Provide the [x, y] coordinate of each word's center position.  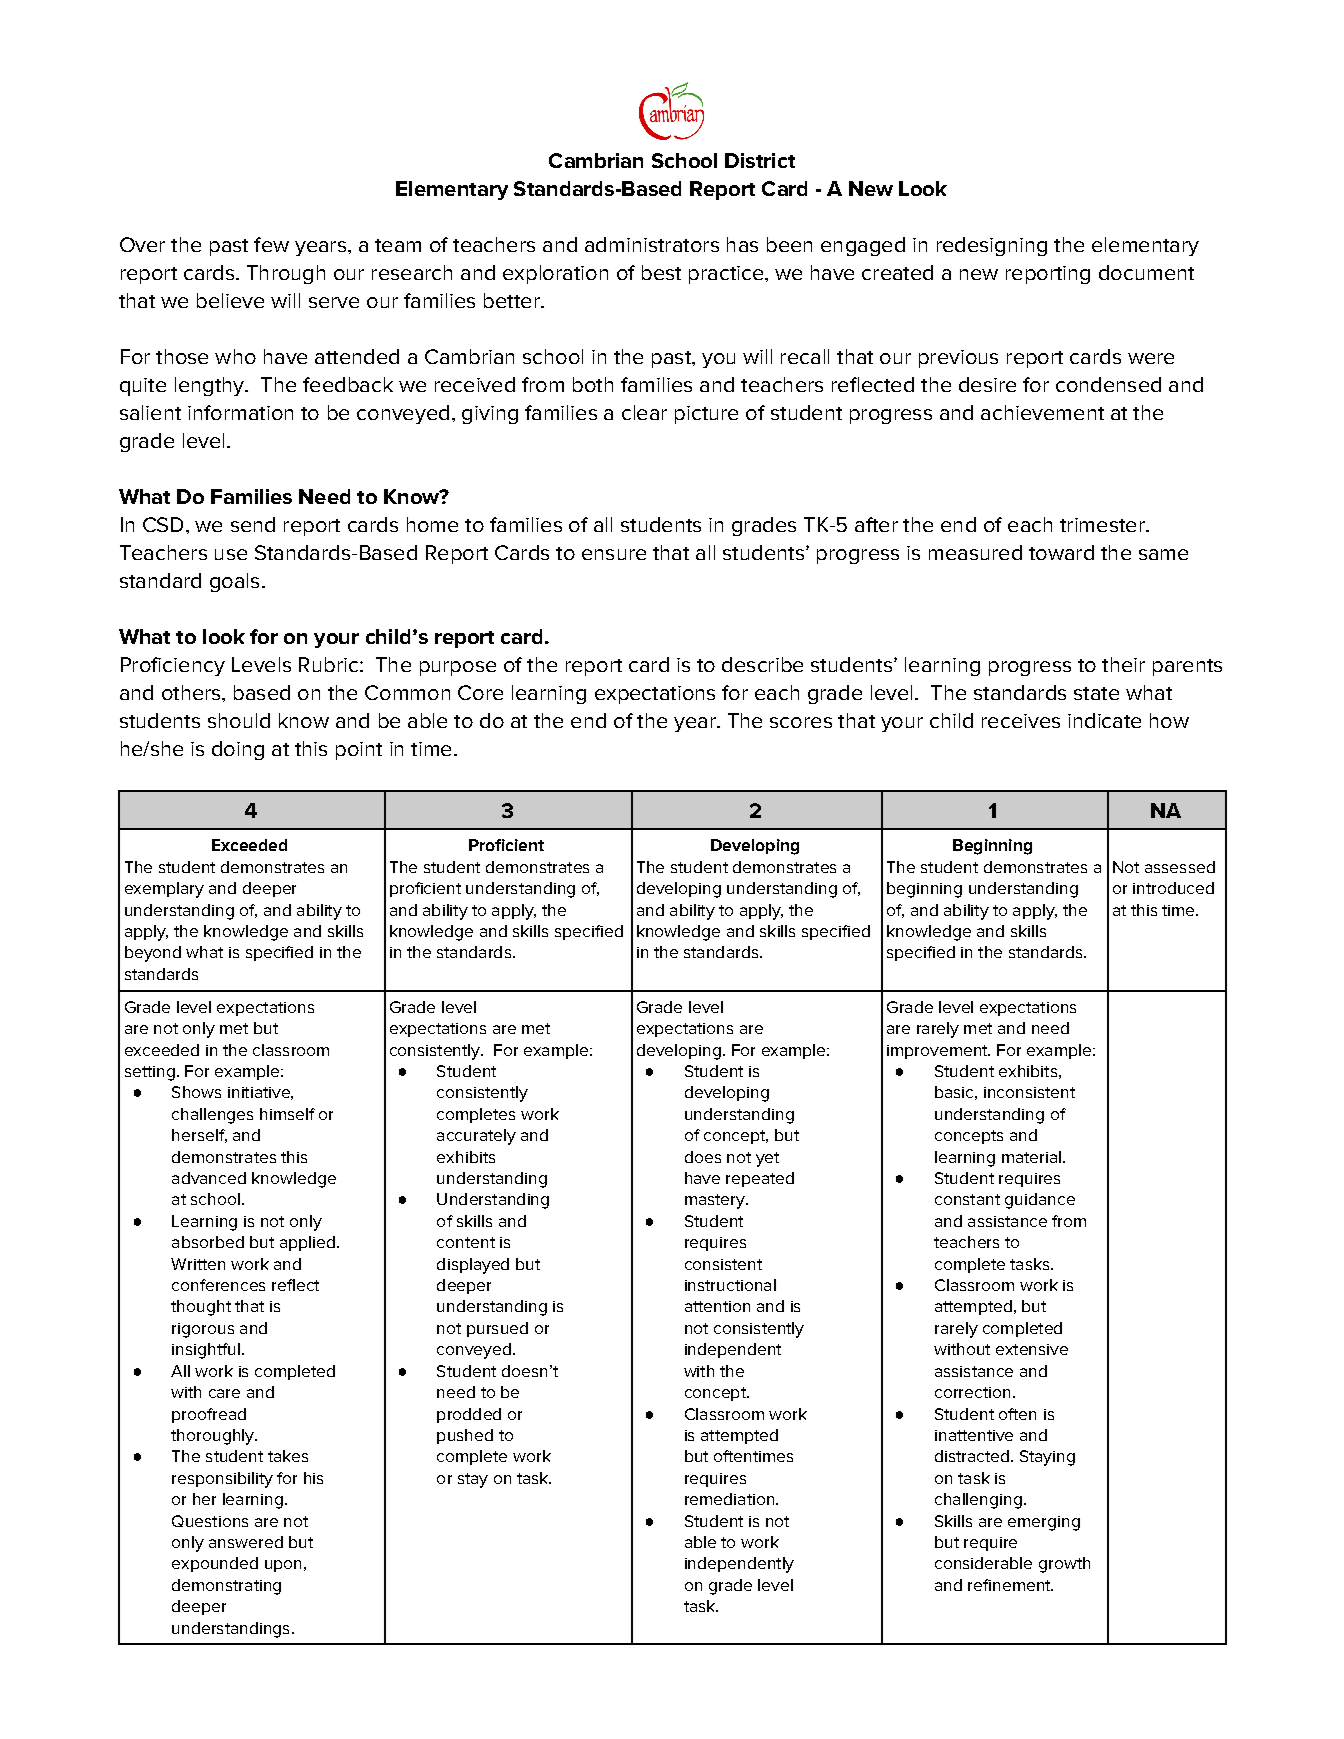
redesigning [992, 246]
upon [283, 1566]
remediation [731, 1499]
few [271, 244]
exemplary [164, 890]
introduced [1173, 888]
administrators [652, 244]
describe [762, 664]
